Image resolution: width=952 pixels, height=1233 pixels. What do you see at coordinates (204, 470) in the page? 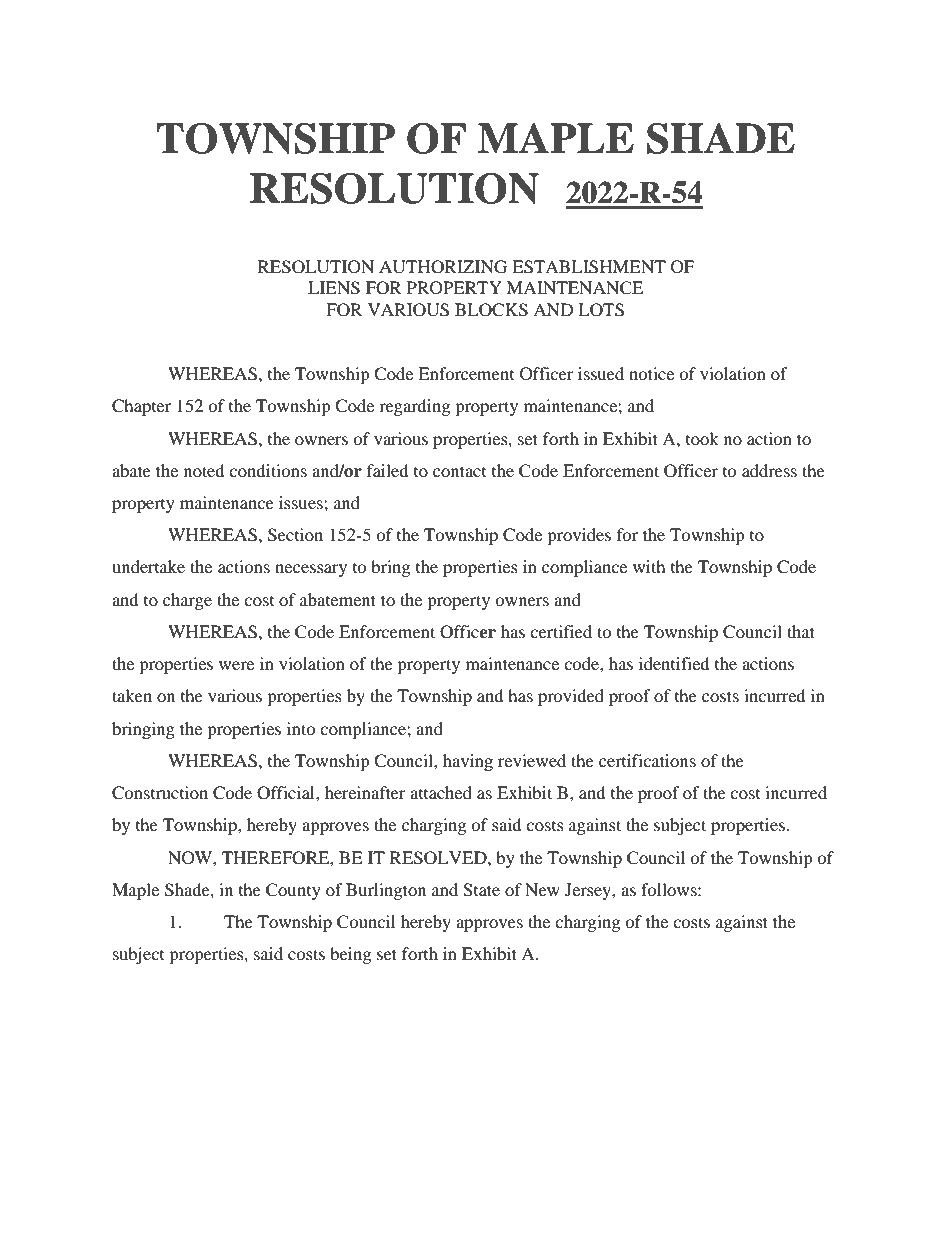
I see `noted` at bounding box center [204, 470].
